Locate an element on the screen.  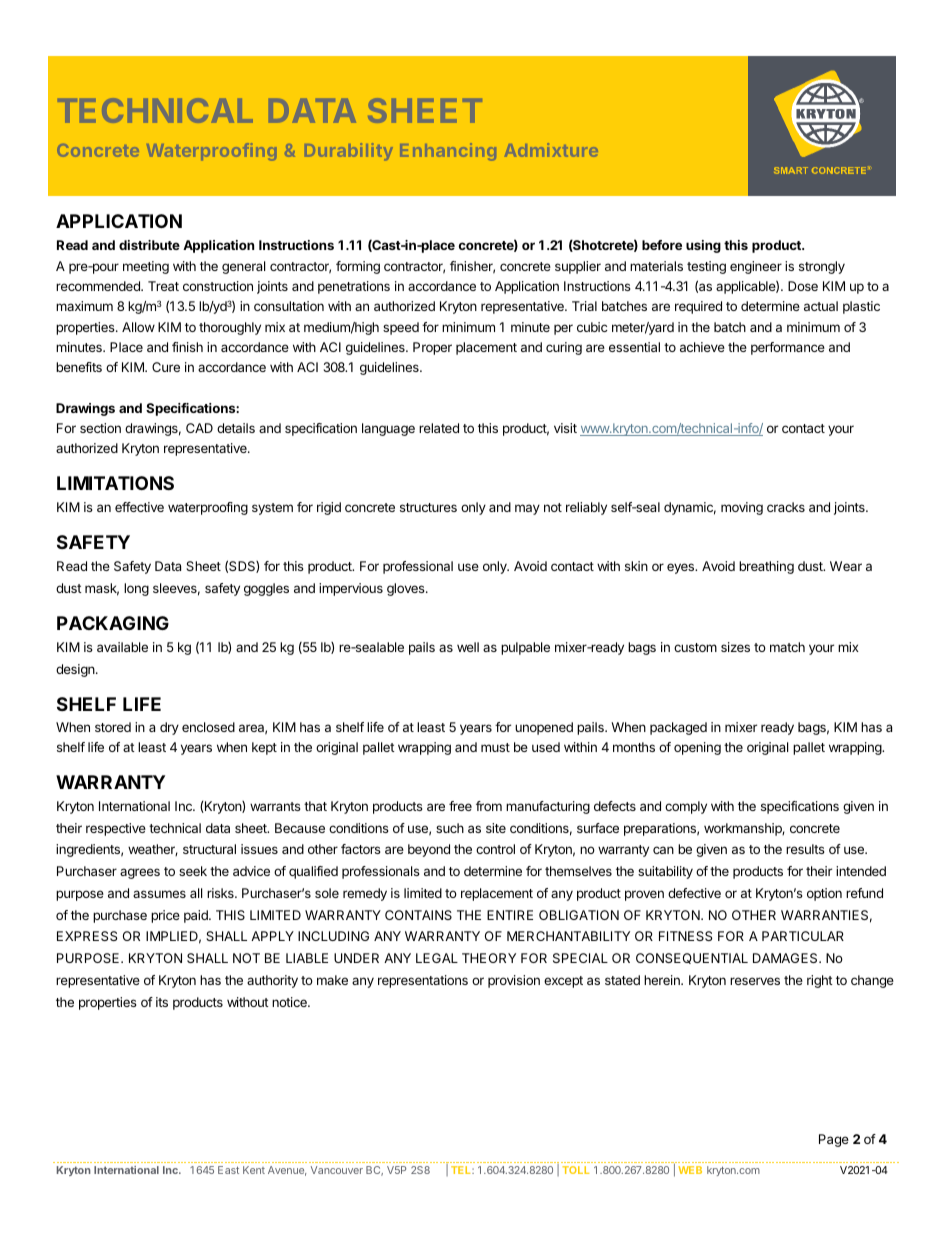
distribute is located at coordinates (149, 245).
